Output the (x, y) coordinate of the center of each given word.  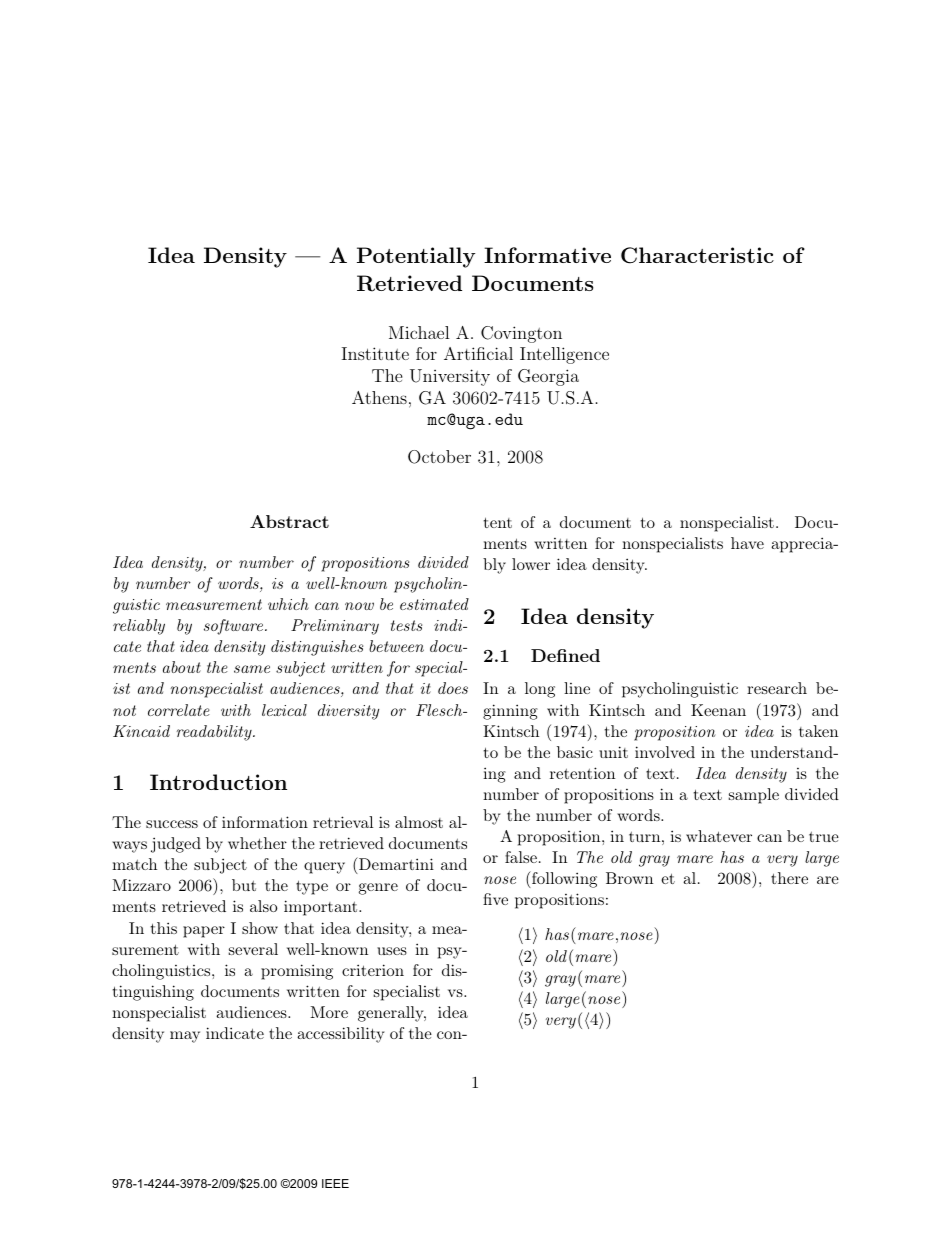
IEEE (335, 1183)
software (235, 627)
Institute (375, 353)
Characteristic (697, 255)
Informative (547, 255)
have (747, 543)
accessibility (341, 1035)
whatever (719, 836)
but (244, 885)
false (521, 857)
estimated (434, 604)
